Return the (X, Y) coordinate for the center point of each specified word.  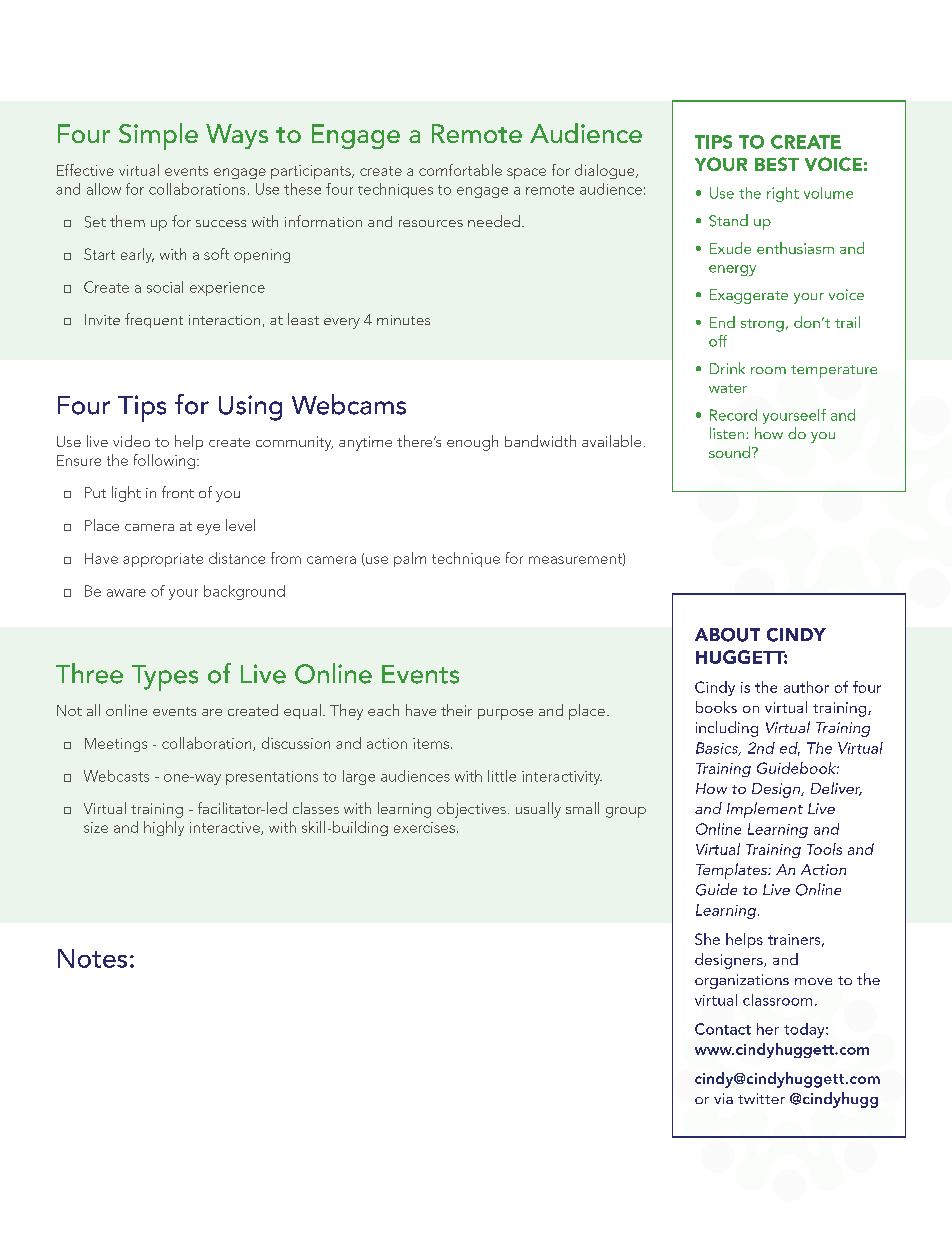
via (723, 1098)
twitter (761, 1098)
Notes (92, 958)
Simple (158, 136)
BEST (777, 164)
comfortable (460, 170)
